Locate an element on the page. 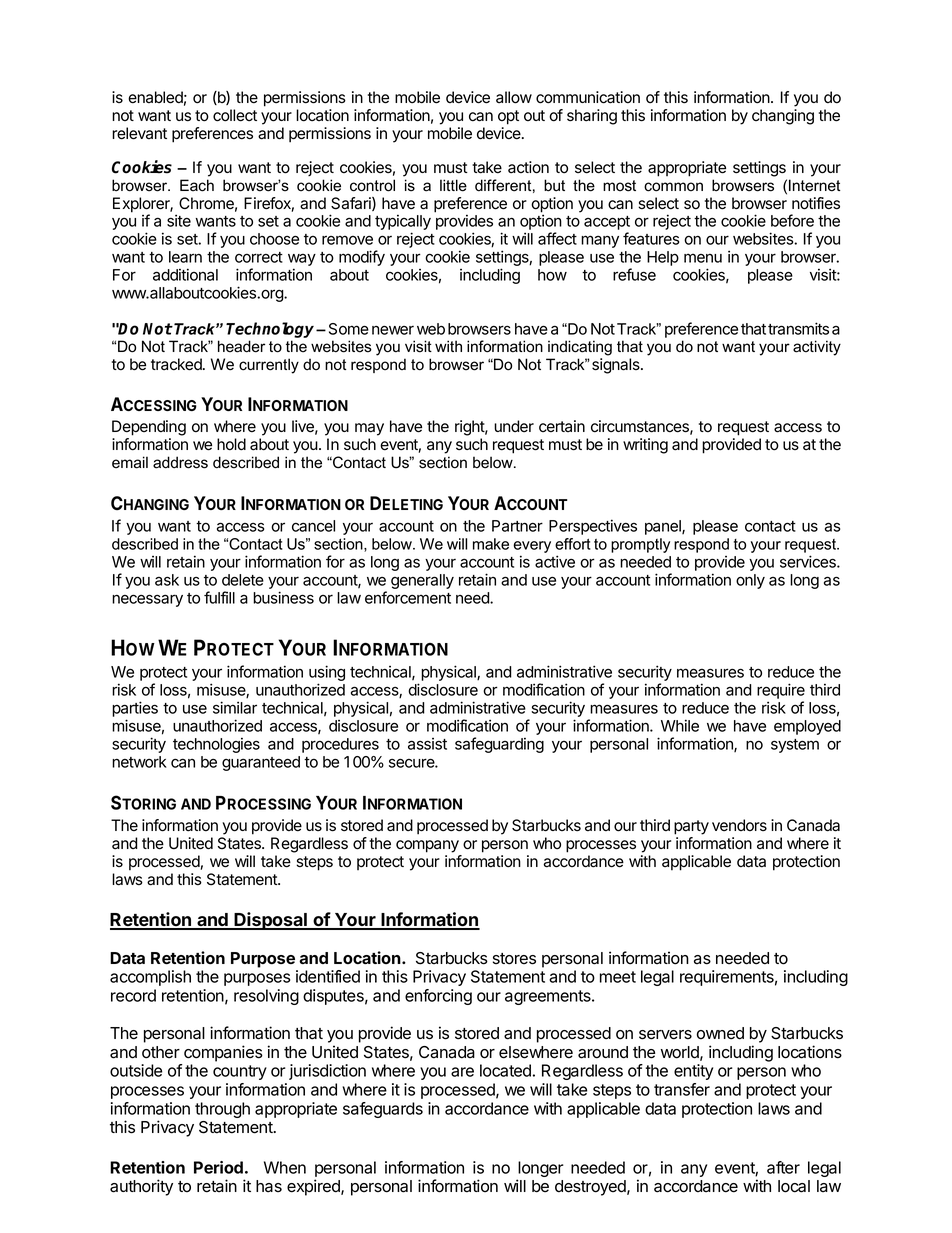  company is located at coordinates (427, 846).
